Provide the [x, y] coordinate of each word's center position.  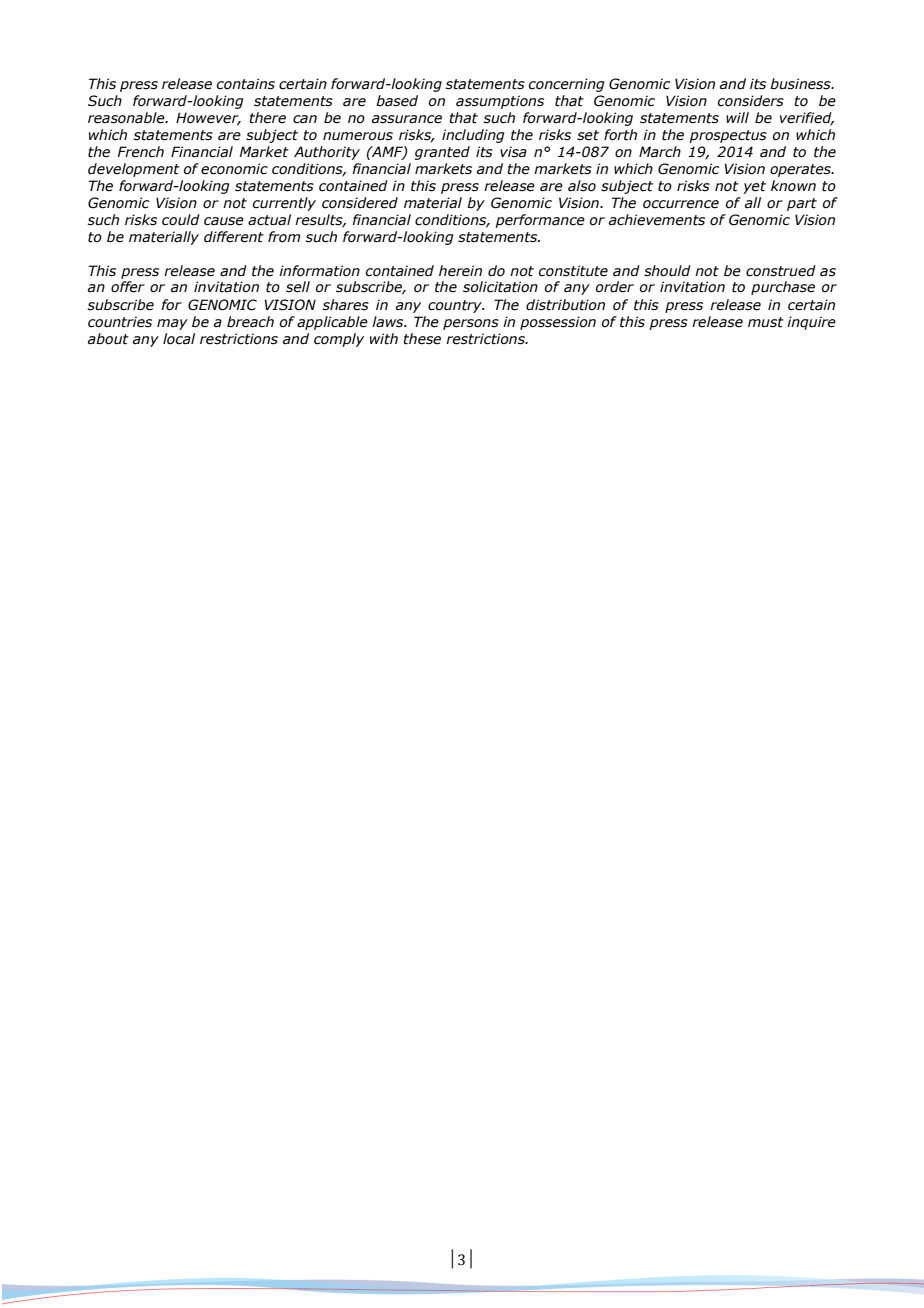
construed [781, 271]
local [179, 339]
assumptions [500, 102]
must [766, 322]
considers [751, 101]
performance [540, 221]
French [140, 152]
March [660, 152]
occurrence [681, 204]
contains [246, 84]
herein [460, 271]
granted [442, 153]
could [181, 220]
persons [471, 324]
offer [128, 287]
